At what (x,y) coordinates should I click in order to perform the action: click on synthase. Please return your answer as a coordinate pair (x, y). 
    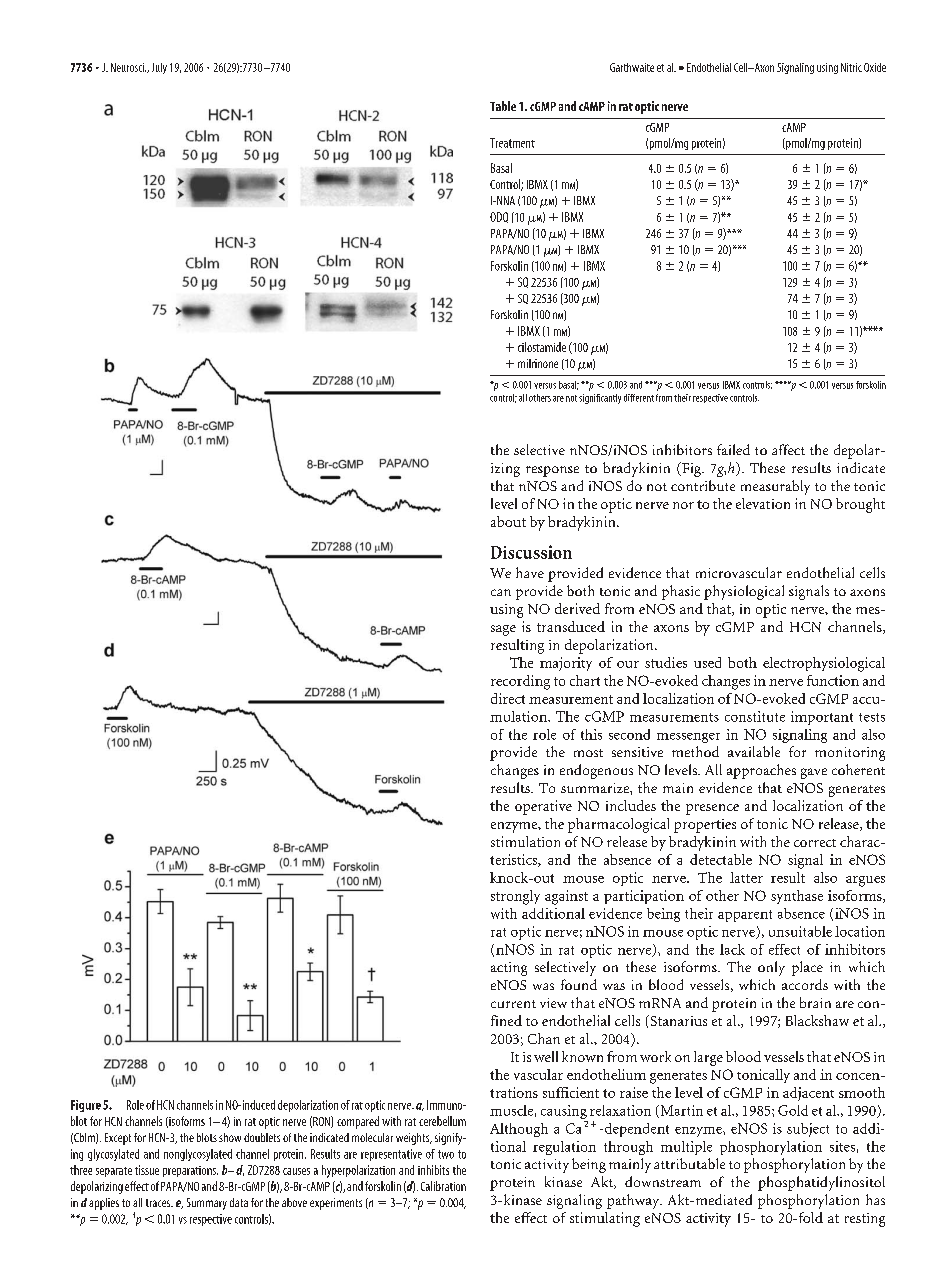
    Looking at the image, I should click on (797, 897).
